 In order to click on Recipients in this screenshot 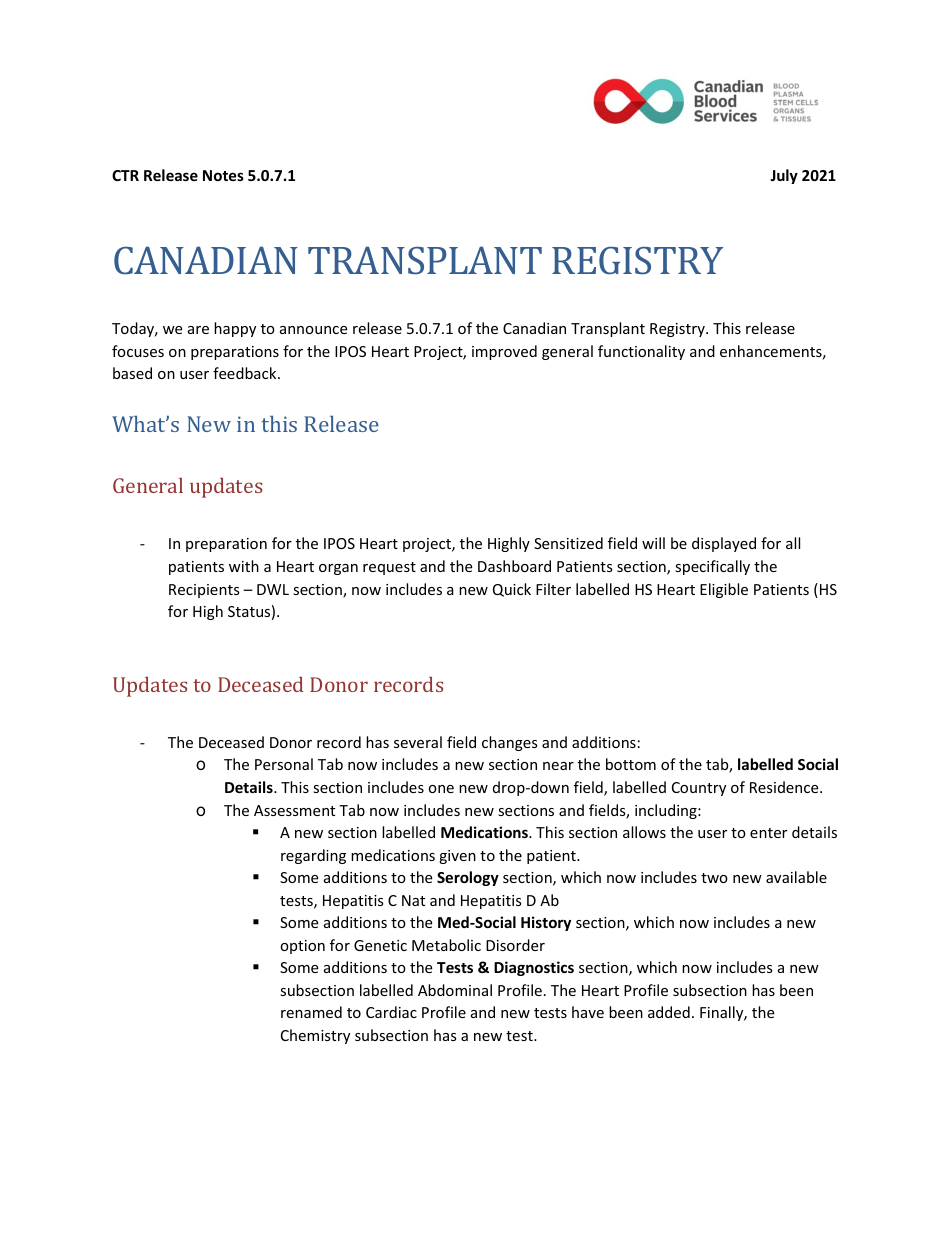, I will do `click(204, 591)`.
